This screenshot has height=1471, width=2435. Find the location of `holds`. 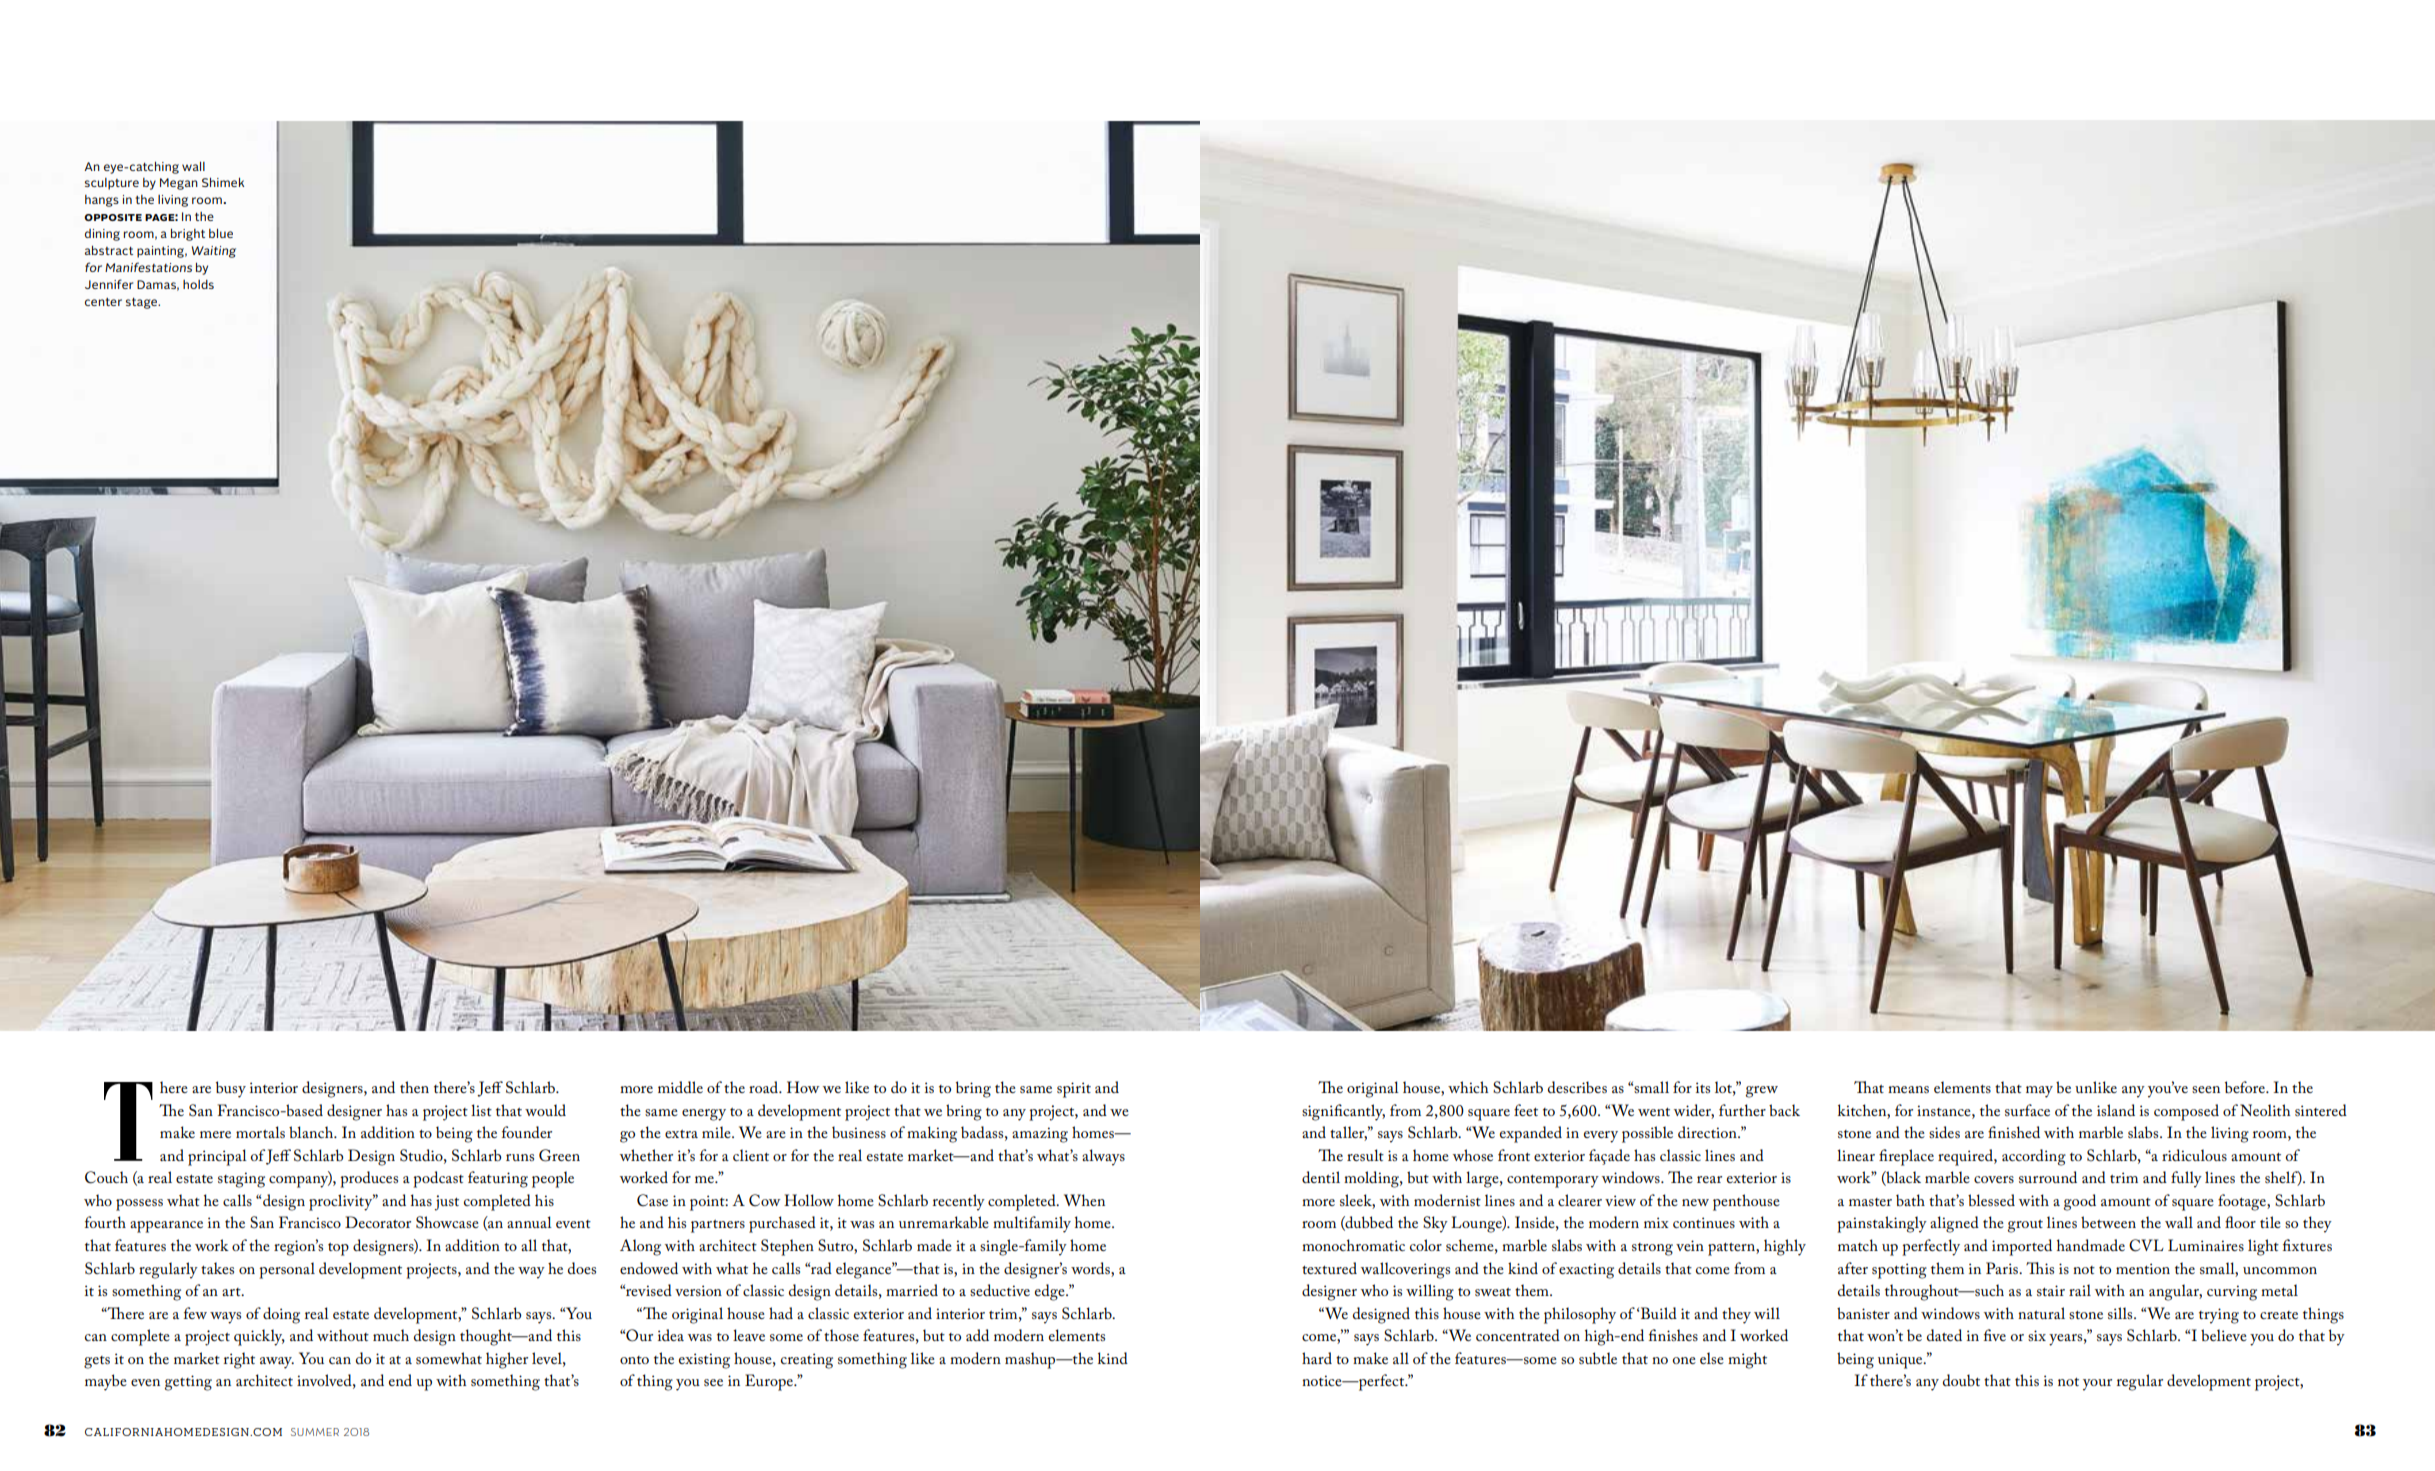

holds is located at coordinates (198, 284).
